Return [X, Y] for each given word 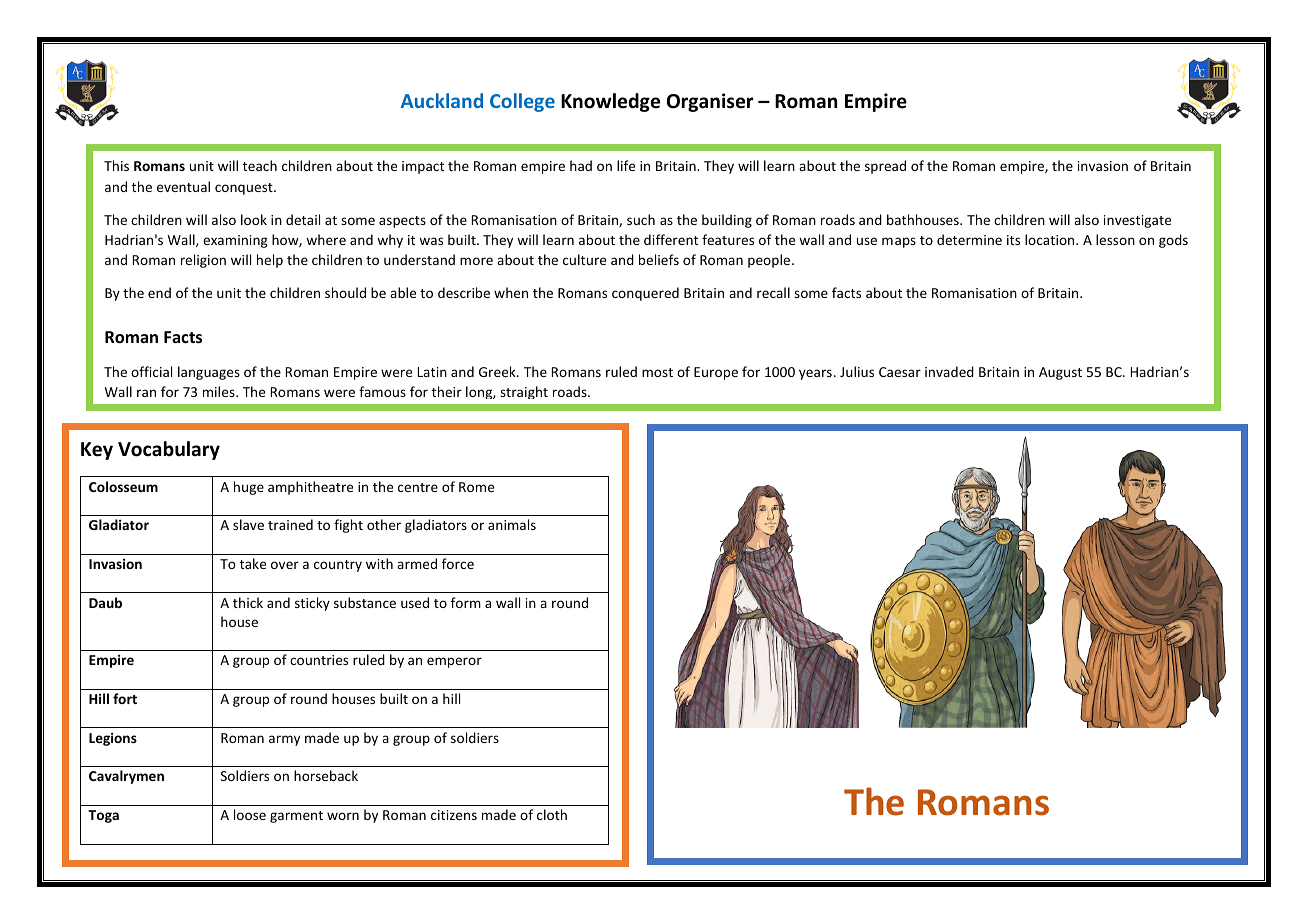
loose [250, 814]
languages [209, 373]
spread [885, 167]
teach [260, 165]
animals [512, 524]
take [253, 563]
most [657, 372]
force [458, 563]
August [1060, 373]
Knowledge [610, 102]
